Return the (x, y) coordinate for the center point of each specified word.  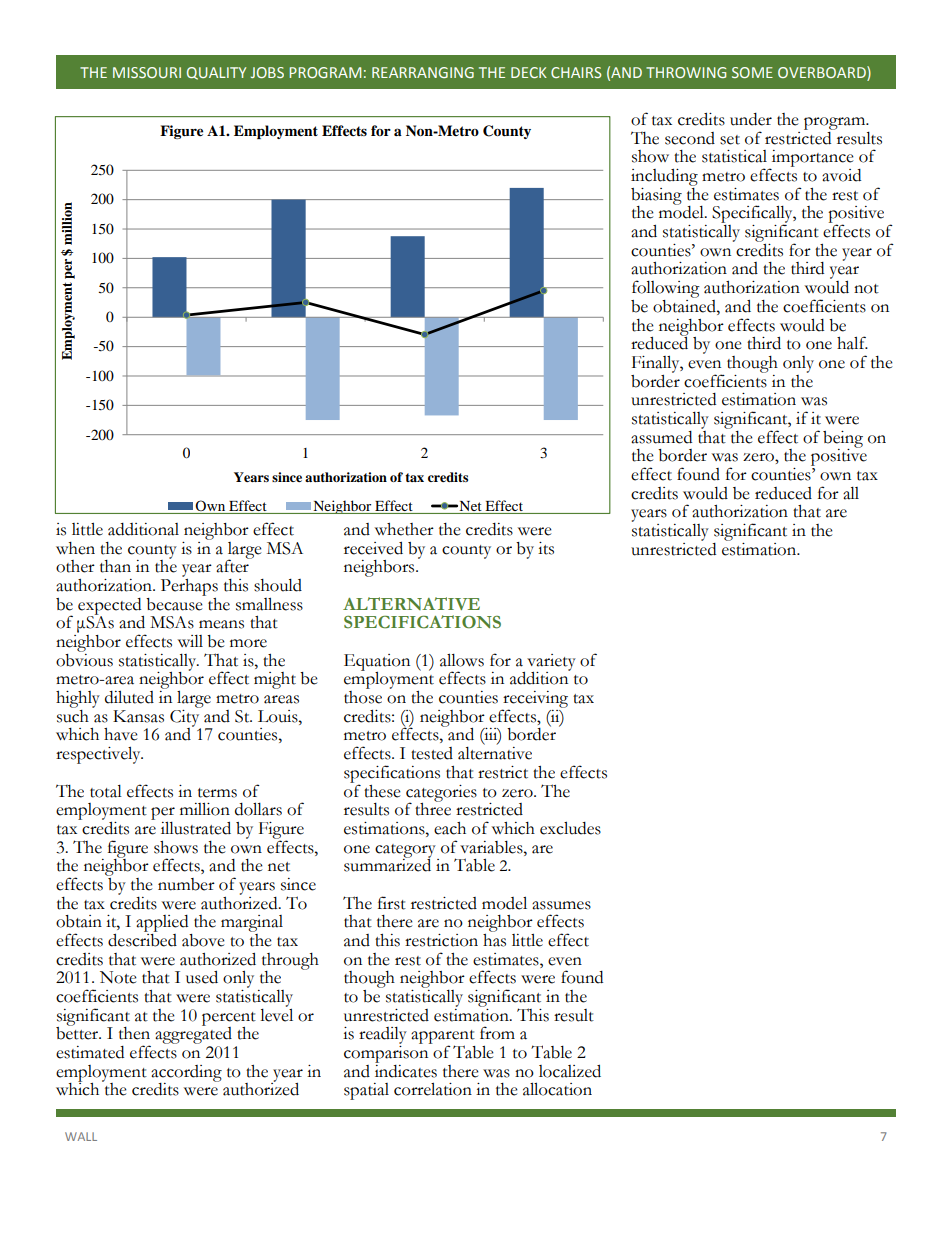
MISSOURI (147, 72)
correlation (433, 1089)
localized (570, 1071)
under (751, 119)
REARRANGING (423, 72)
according (186, 1074)
